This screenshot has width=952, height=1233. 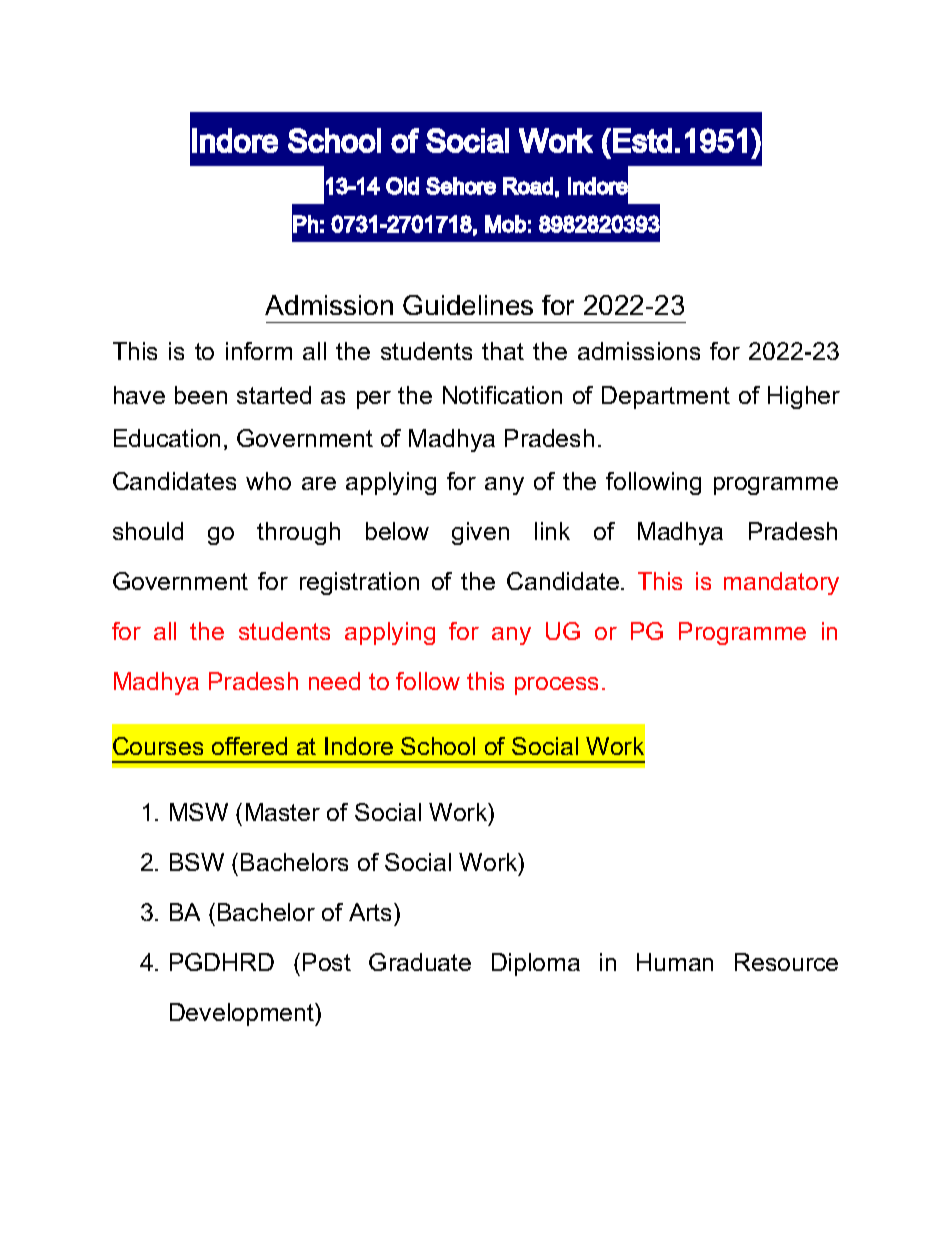 I want to click on Mob, so click(x=505, y=224).
